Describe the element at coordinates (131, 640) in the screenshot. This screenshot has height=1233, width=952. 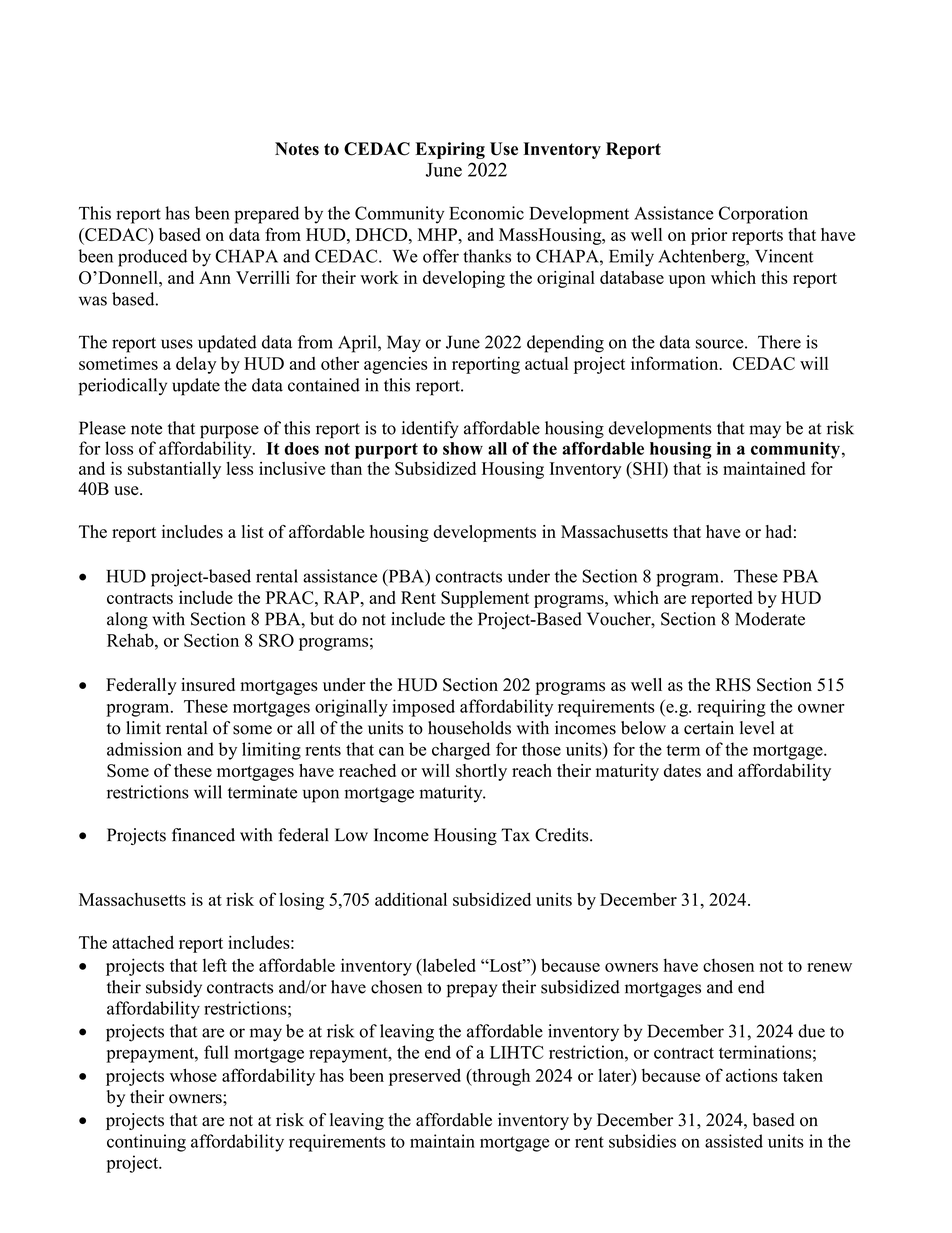
I see `Rehab` at that location.
